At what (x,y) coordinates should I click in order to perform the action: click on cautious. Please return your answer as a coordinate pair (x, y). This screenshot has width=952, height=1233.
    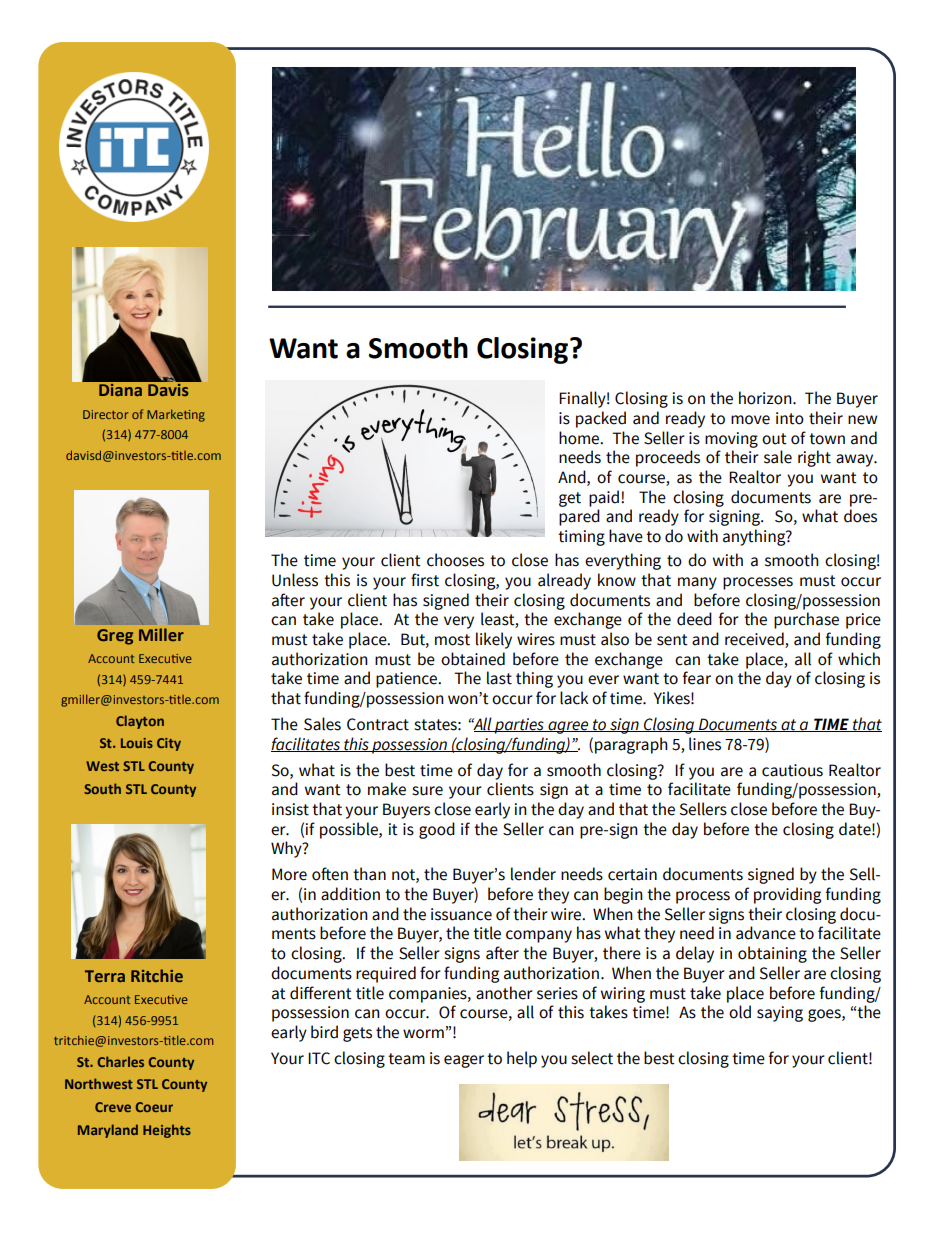
    Looking at the image, I should click on (792, 770).
